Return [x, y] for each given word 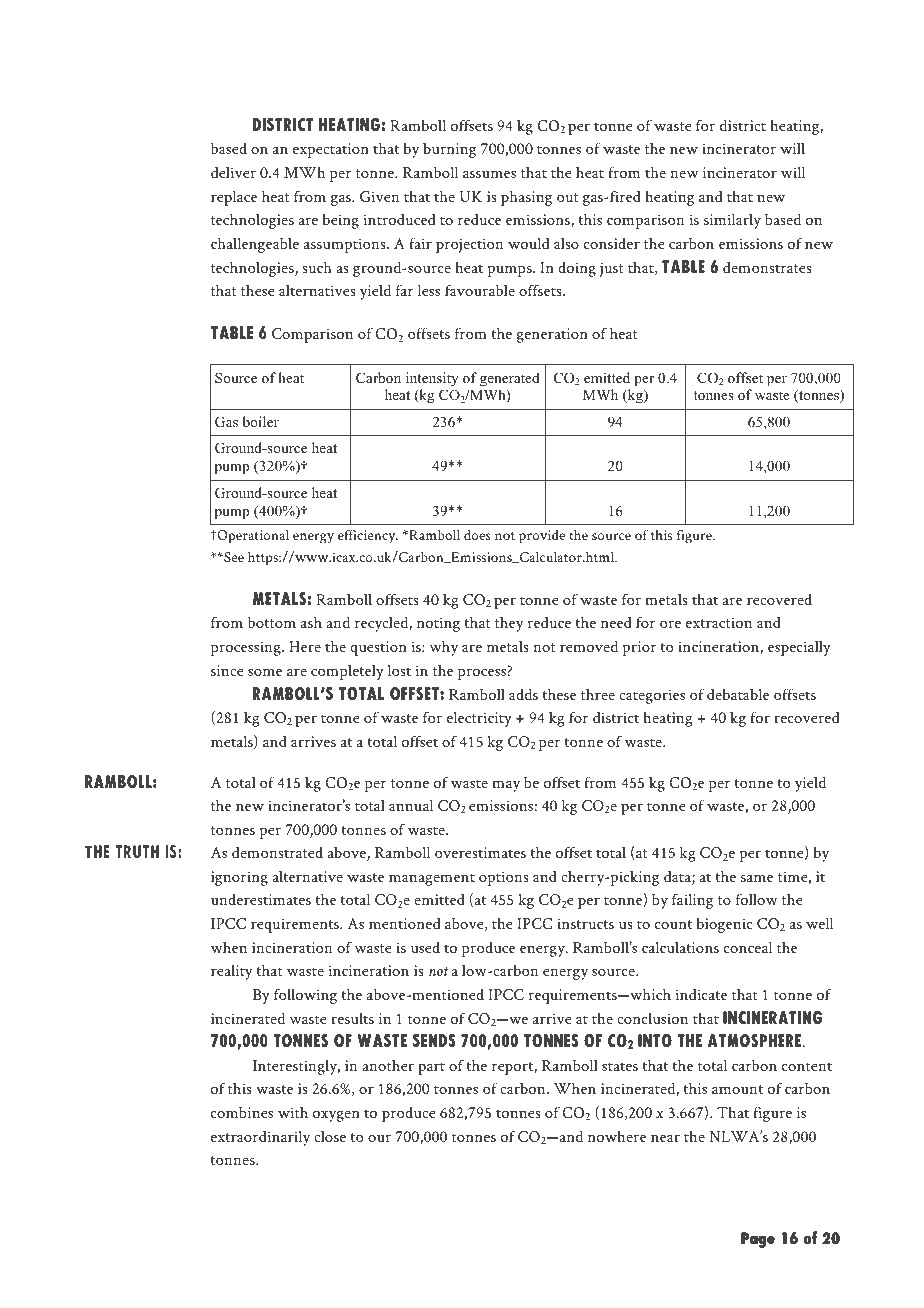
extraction [719, 622]
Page [758, 1240]
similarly [732, 221]
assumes [489, 174]
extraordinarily [260, 1138]
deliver [233, 172]
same [757, 878]
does [477, 535]
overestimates [480, 852]
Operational [252, 537]
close [330, 1136]
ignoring [239, 878]
